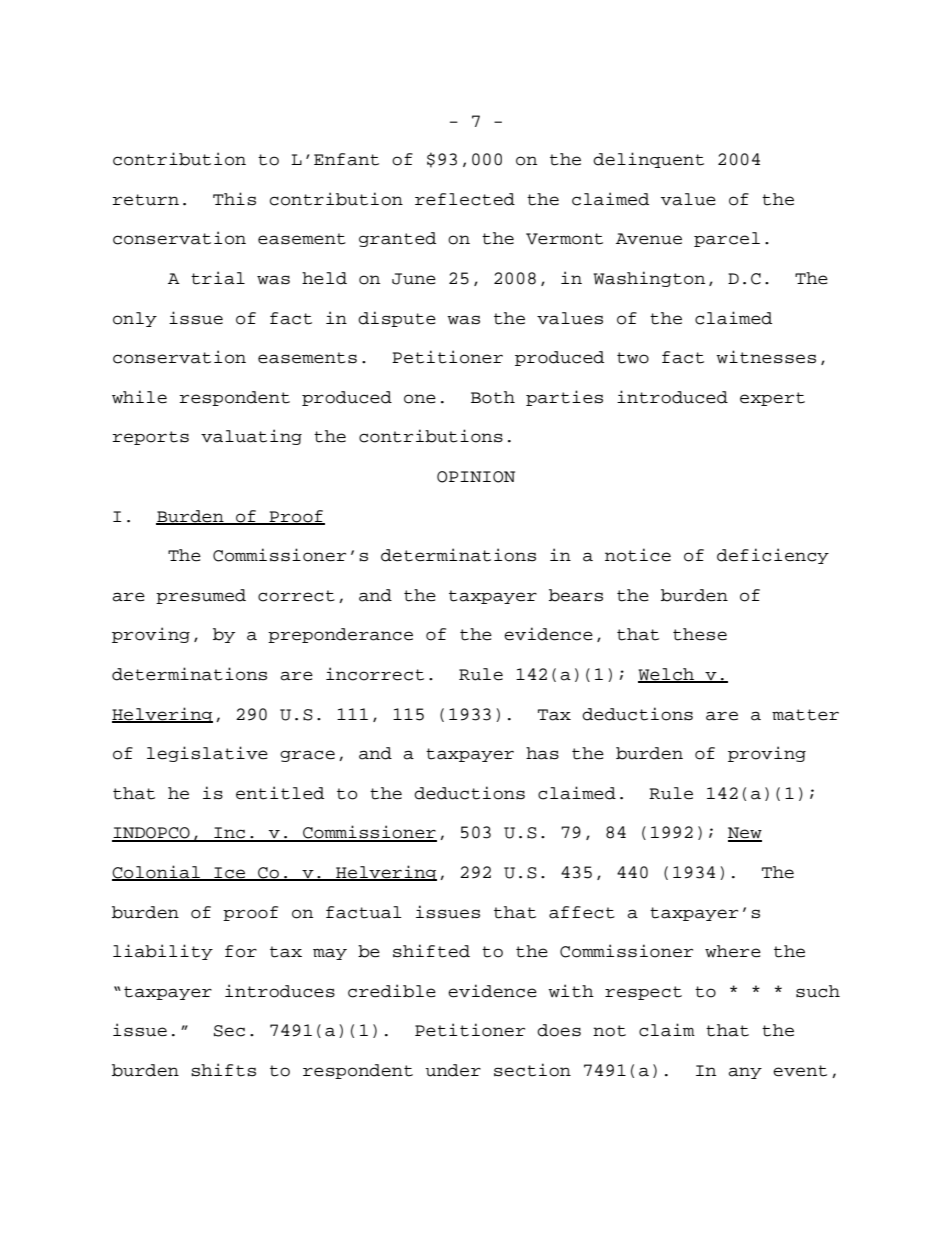 Image resolution: width=952 pixels, height=1233 pixels. I want to click on New, so click(745, 834).
